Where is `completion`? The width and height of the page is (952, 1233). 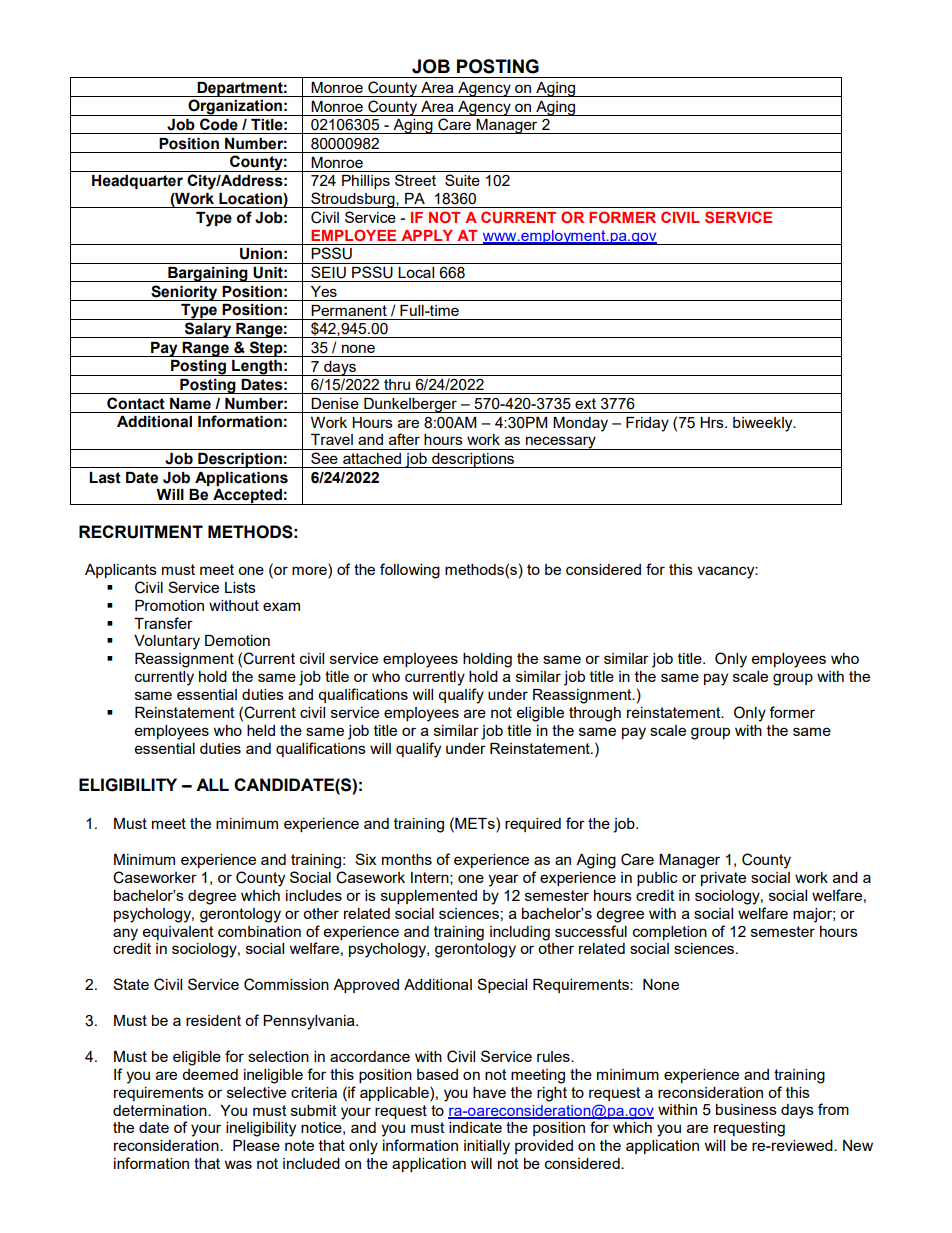 completion is located at coordinates (670, 933).
